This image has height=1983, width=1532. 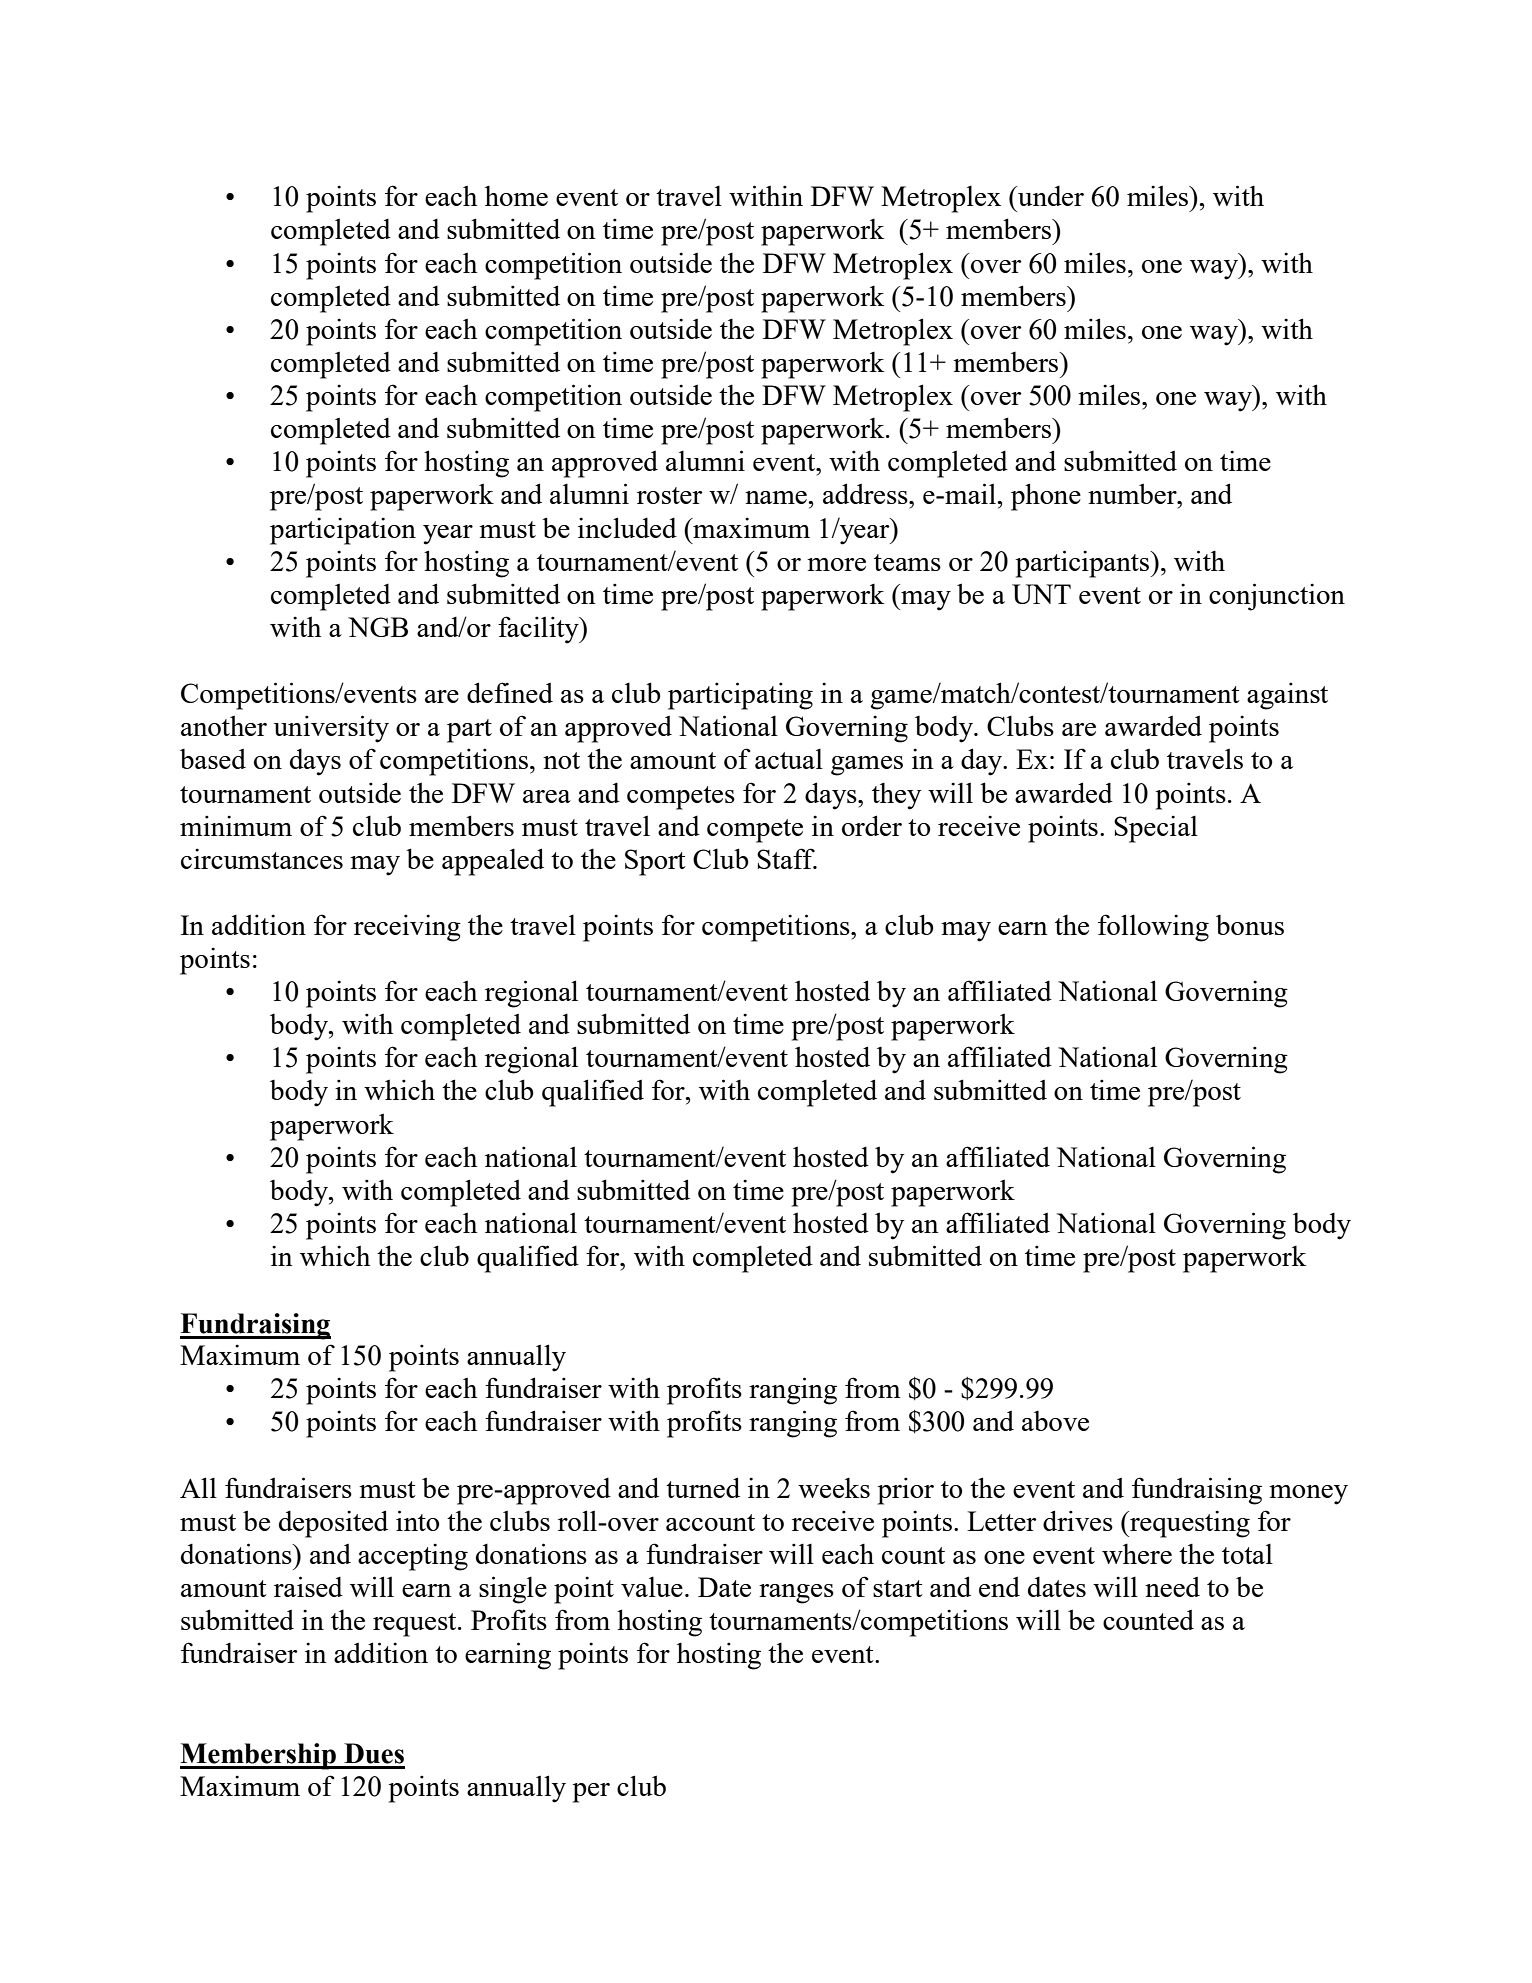 I want to click on raised, so click(x=308, y=1586).
